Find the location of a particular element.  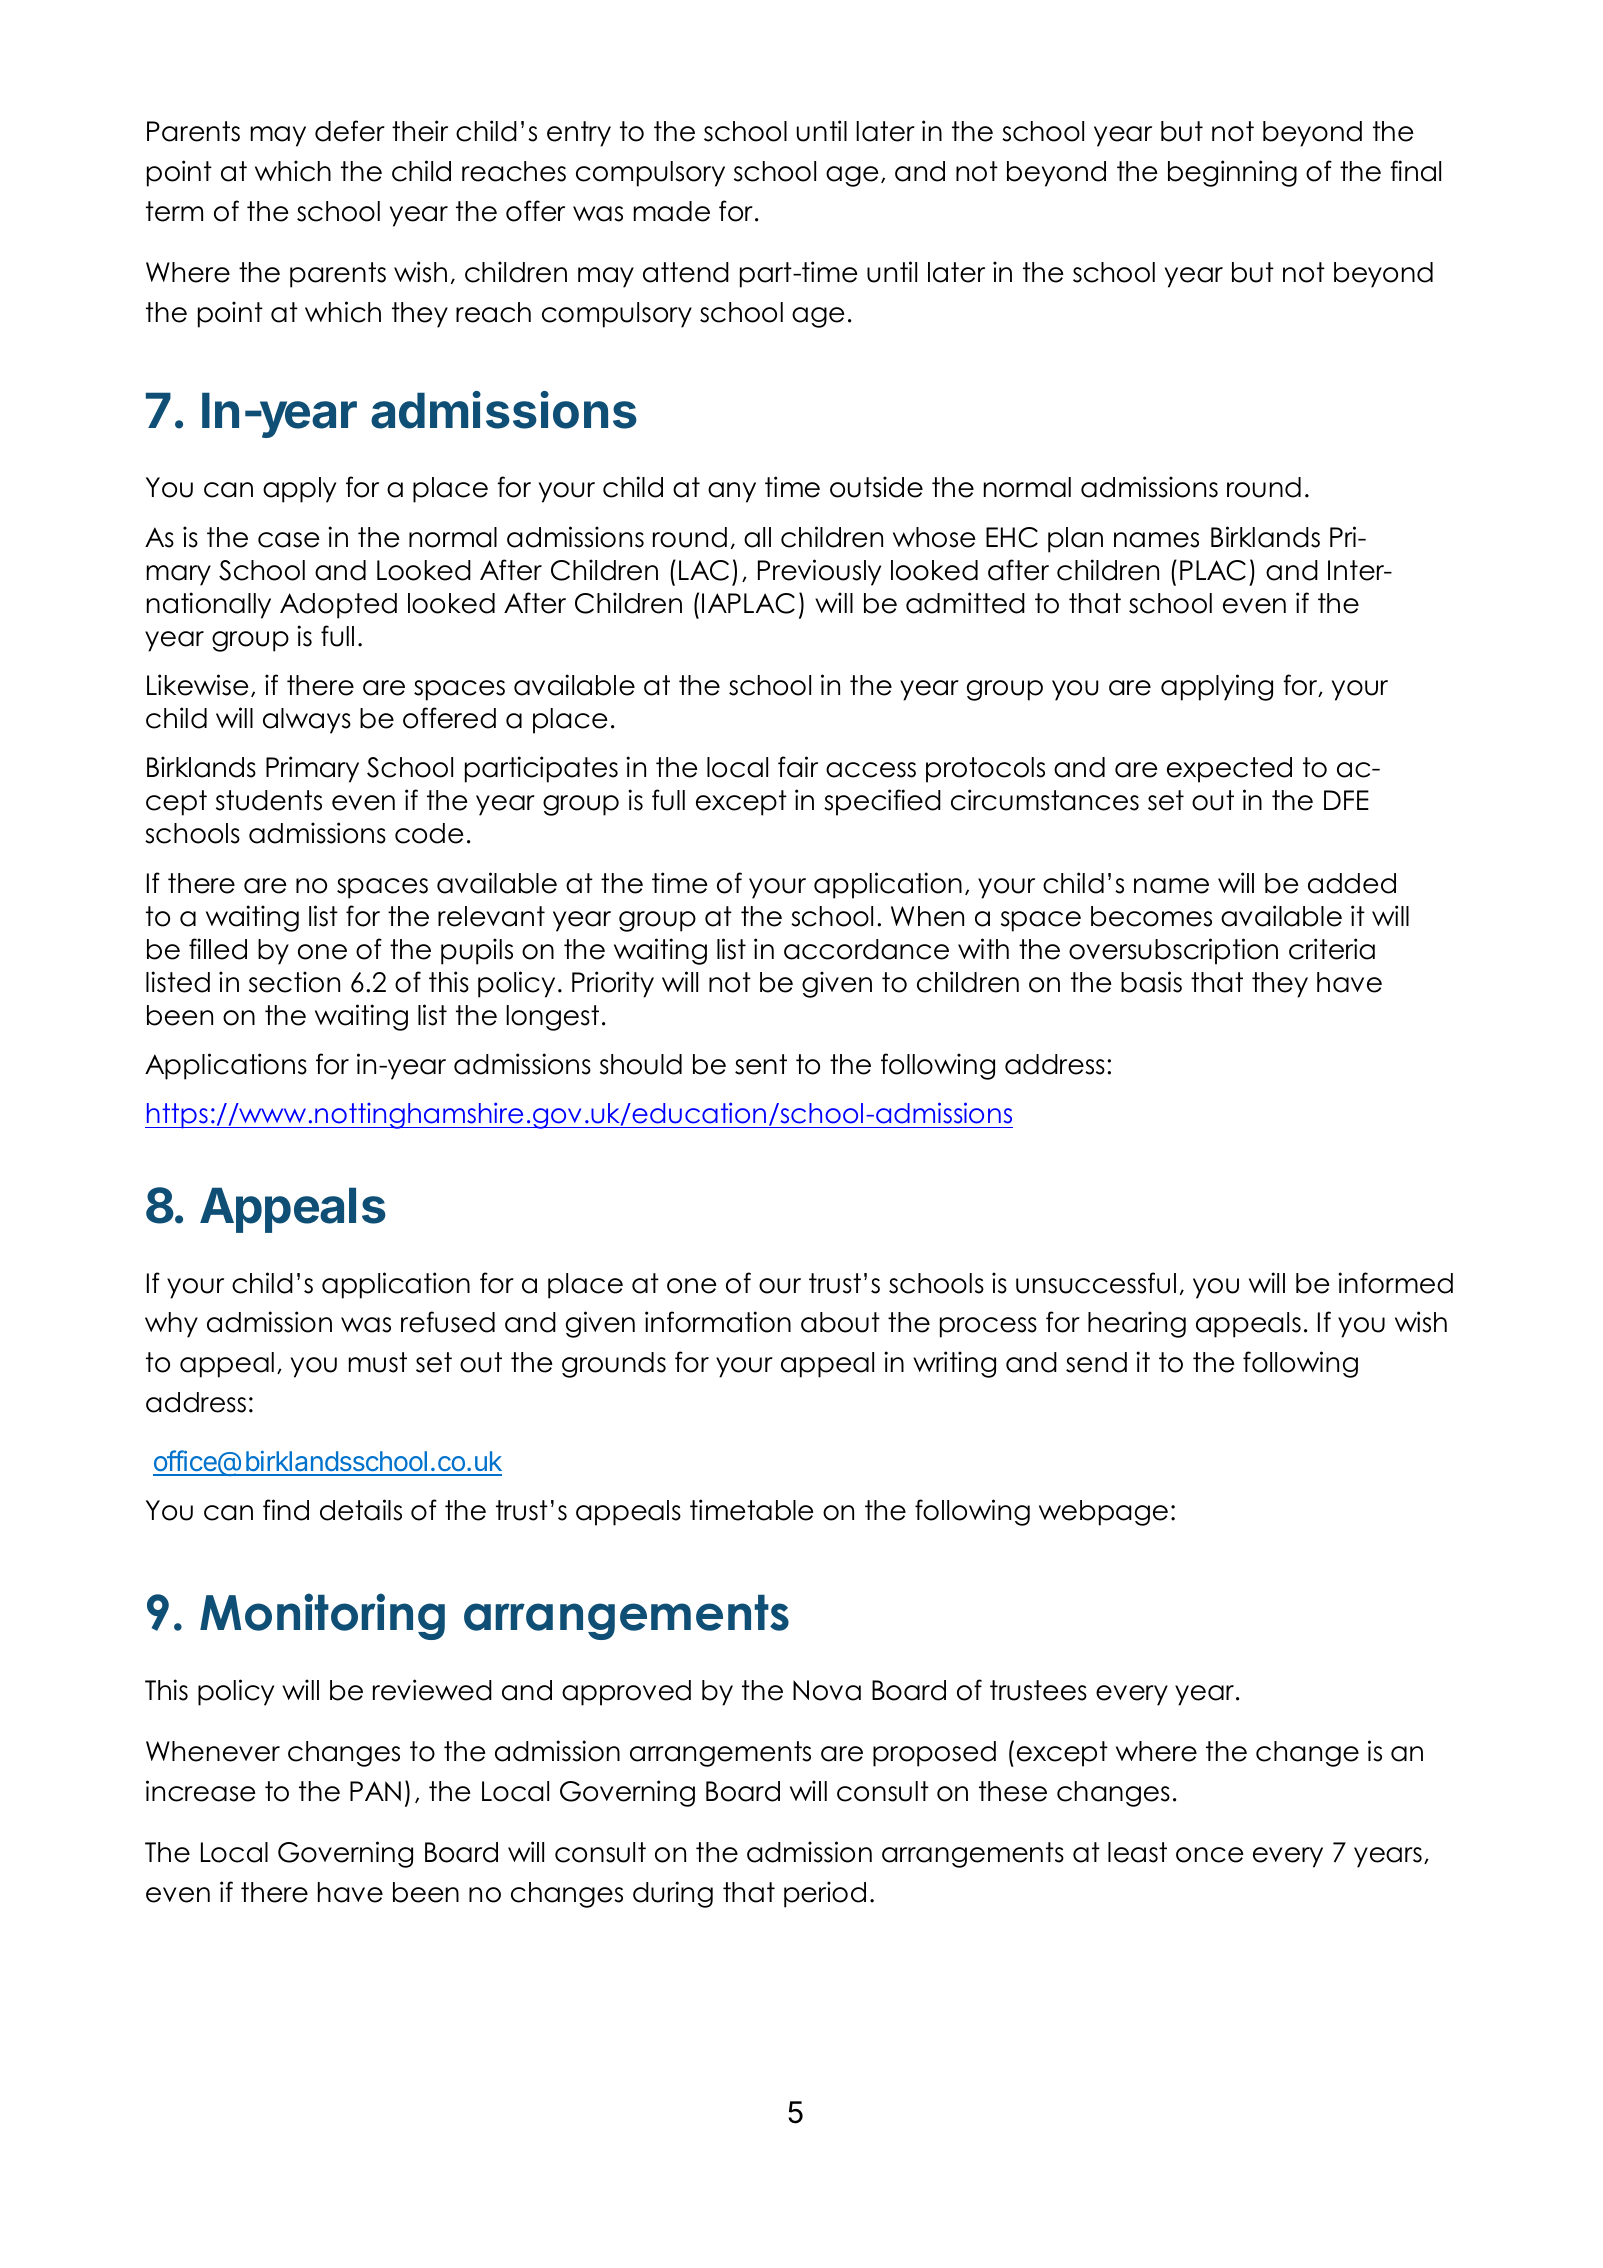

made is located at coordinates (672, 211).
